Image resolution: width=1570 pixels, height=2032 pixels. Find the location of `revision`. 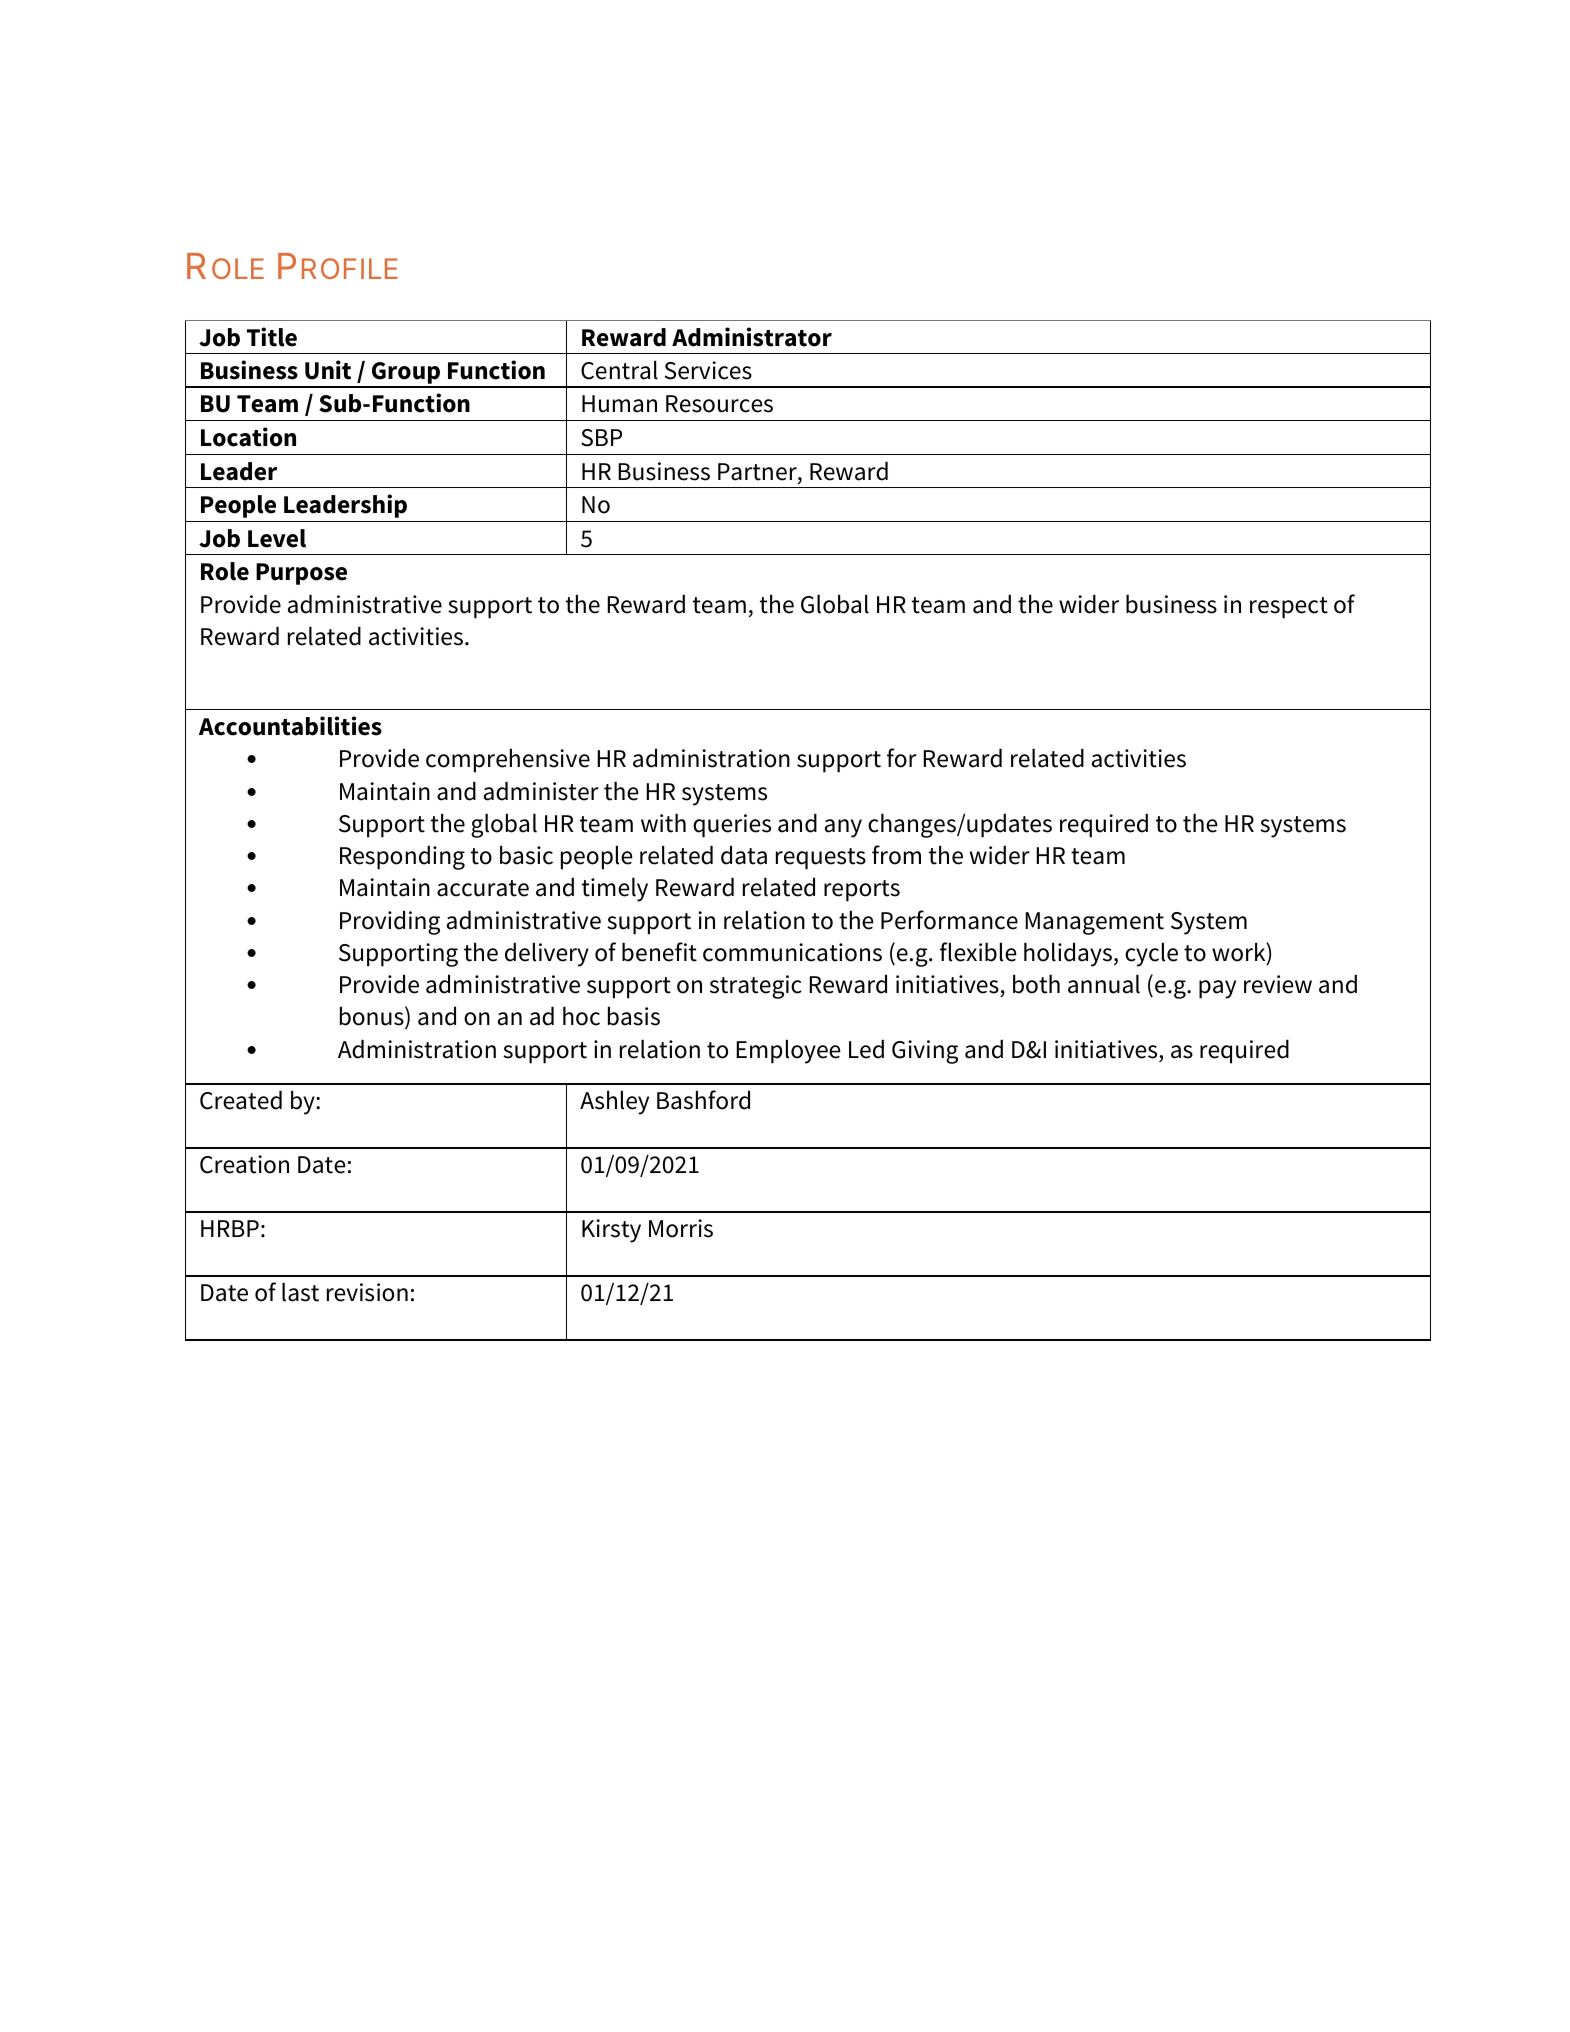

revision is located at coordinates (367, 1292).
